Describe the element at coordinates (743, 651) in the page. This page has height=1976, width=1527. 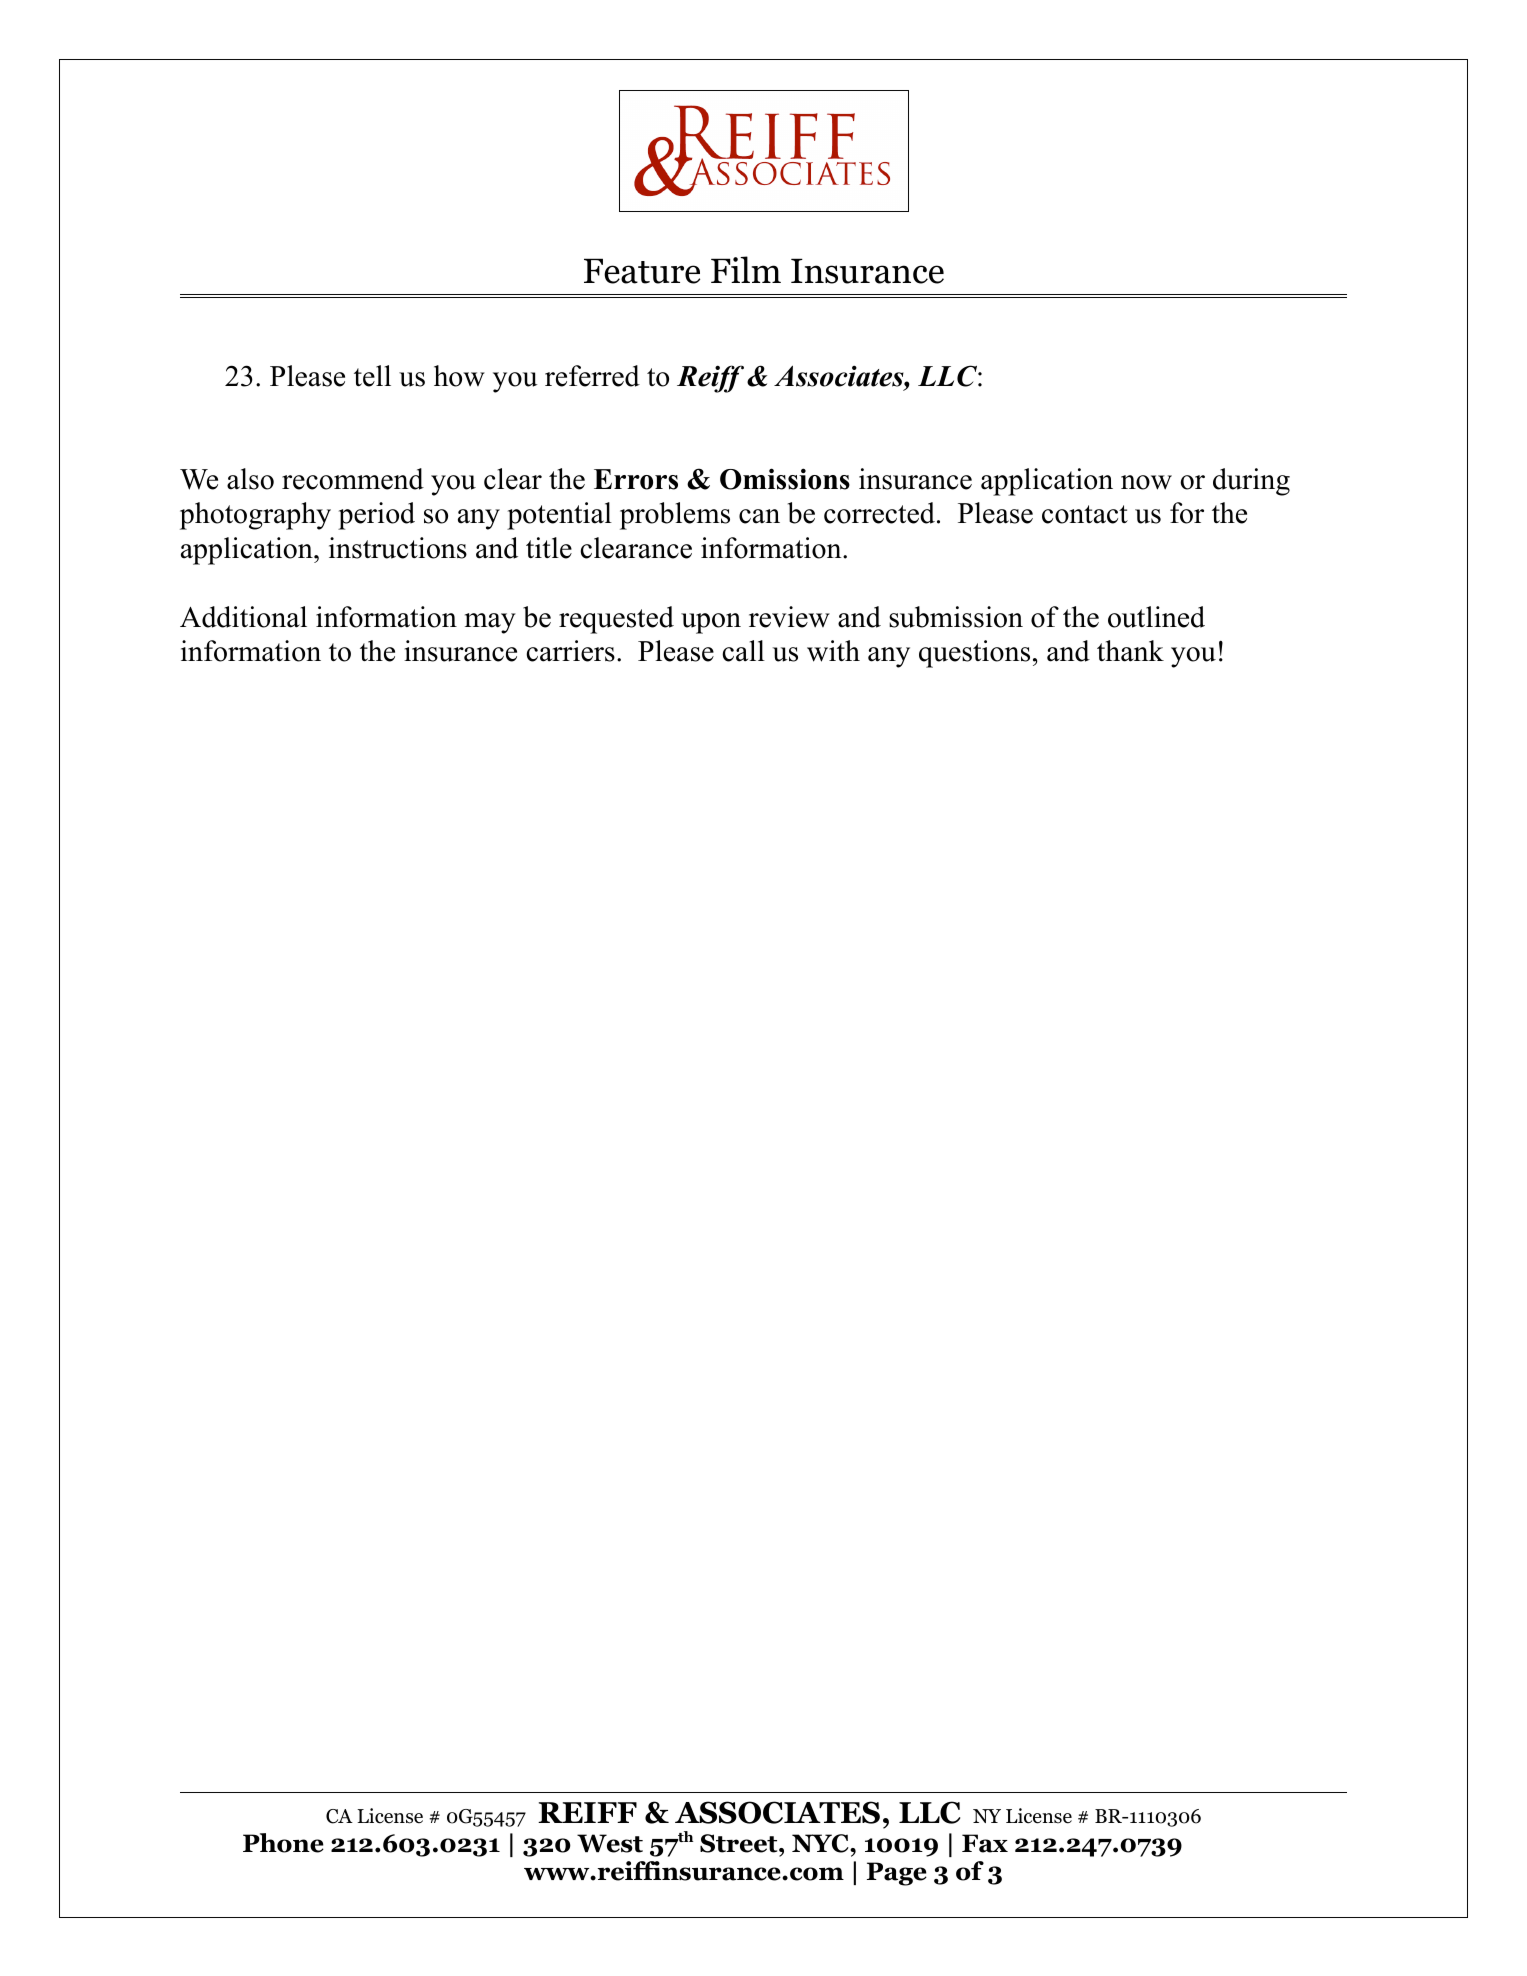
I see `call` at that location.
